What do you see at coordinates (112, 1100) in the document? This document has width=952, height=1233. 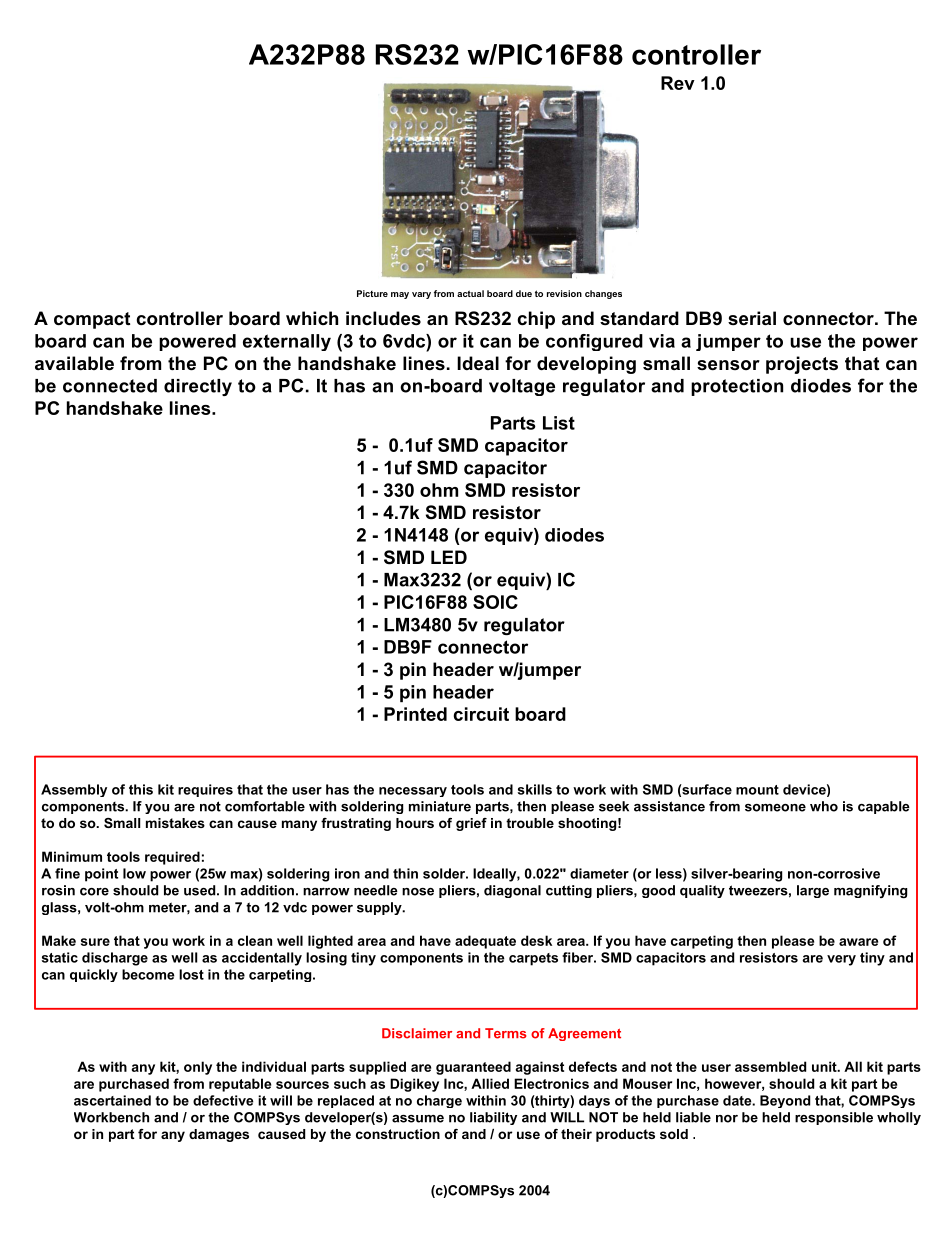 I see `ascertained` at bounding box center [112, 1100].
